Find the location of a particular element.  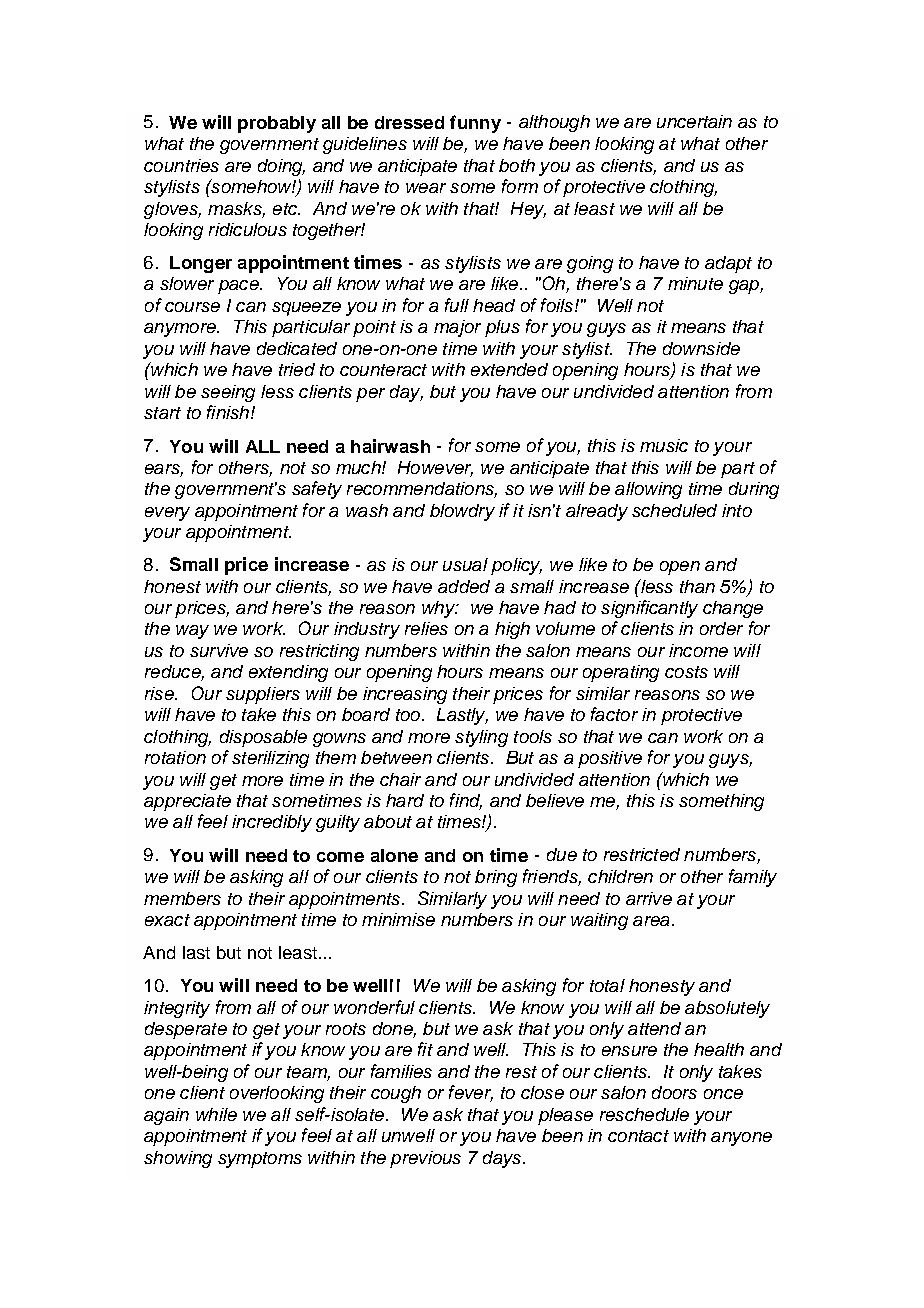

relies is located at coordinates (426, 628).
